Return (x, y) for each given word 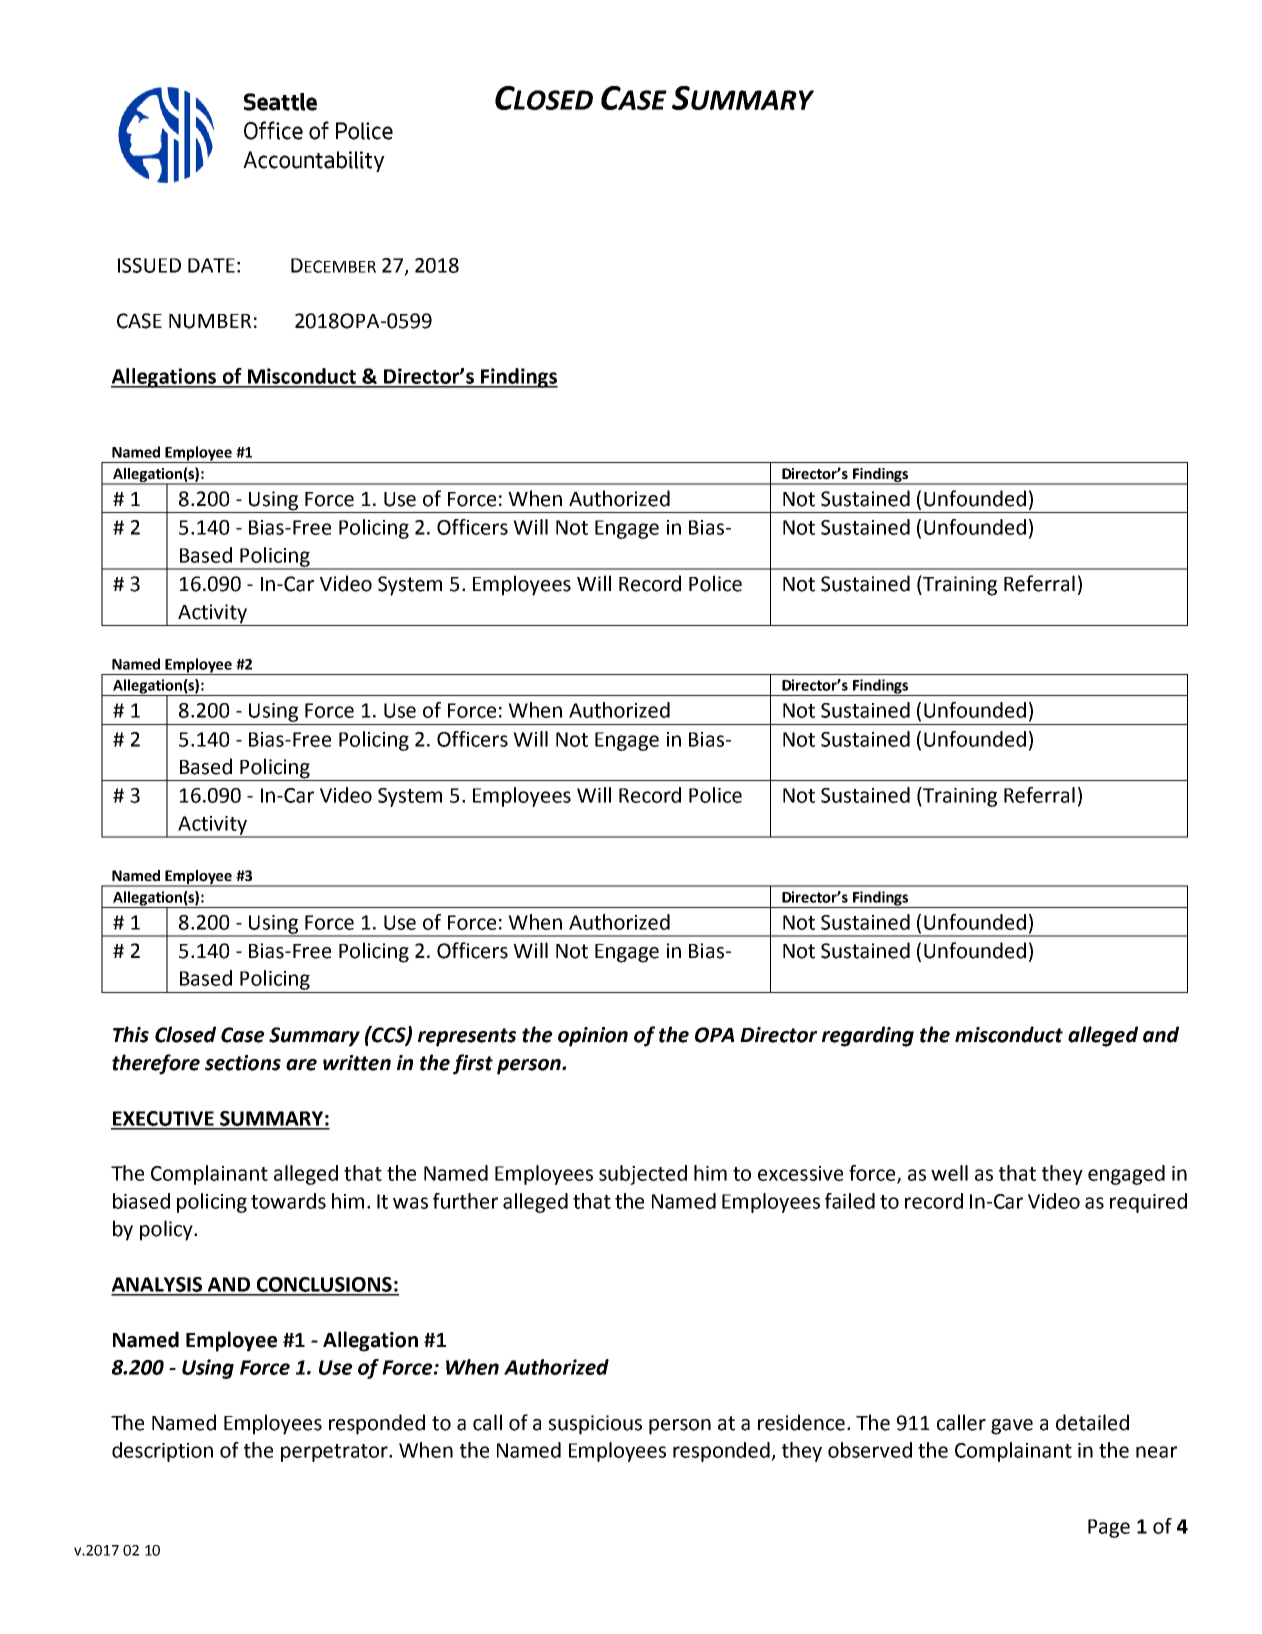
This (131, 1034)
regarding (868, 1036)
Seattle (280, 102)
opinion (593, 1037)
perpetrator (335, 1453)
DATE (211, 265)
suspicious (595, 1425)
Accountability (314, 161)
